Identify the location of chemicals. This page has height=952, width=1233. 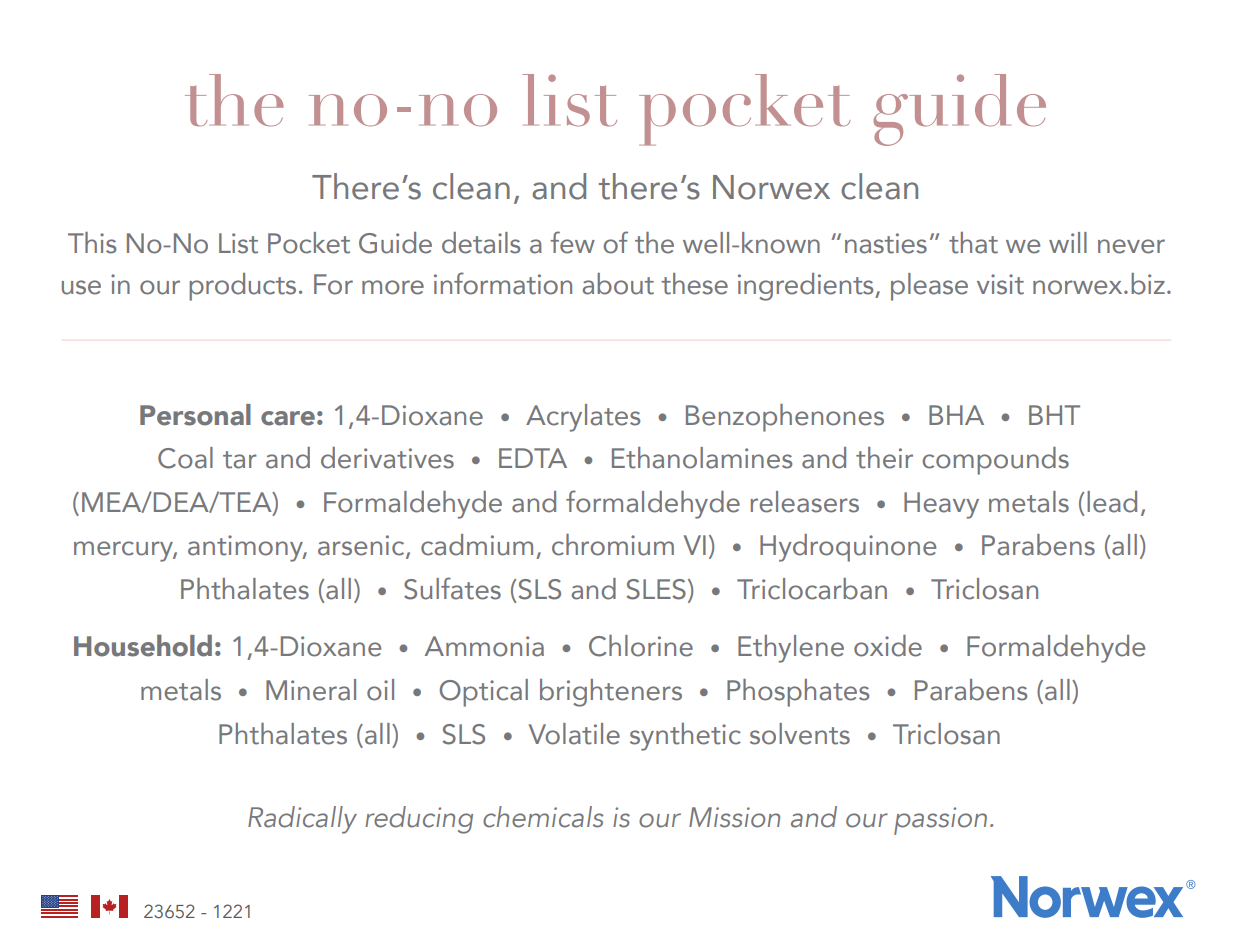
(543, 817).
